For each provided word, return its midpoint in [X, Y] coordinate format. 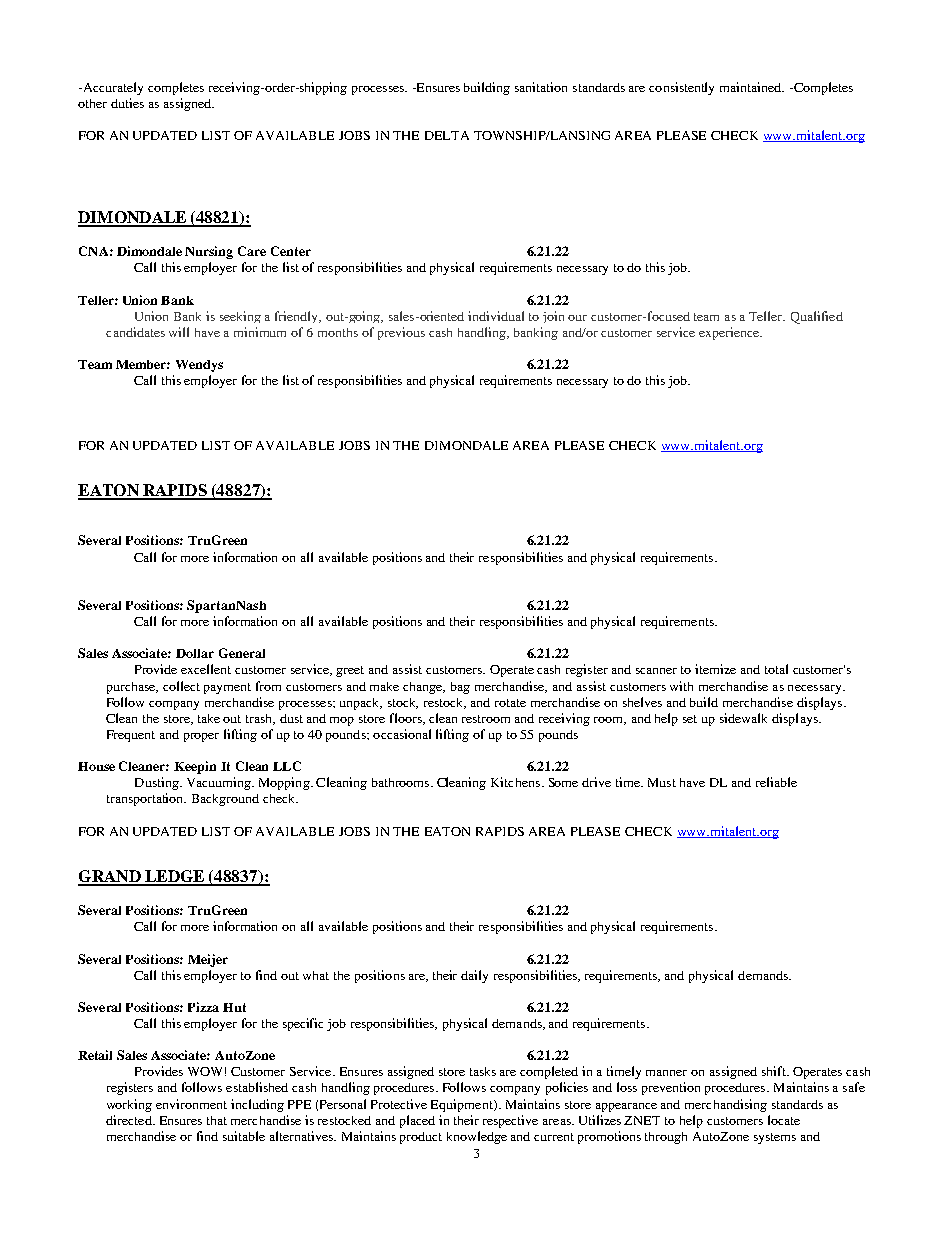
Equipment [463, 1105]
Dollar [195, 653]
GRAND [110, 877]
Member [143, 364]
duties [127, 103]
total [776, 669]
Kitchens [515, 782]
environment [191, 1104]
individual [496, 316]
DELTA [447, 135]
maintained [752, 87]
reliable [776, 782]
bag [460, 688]
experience [730, 333]
